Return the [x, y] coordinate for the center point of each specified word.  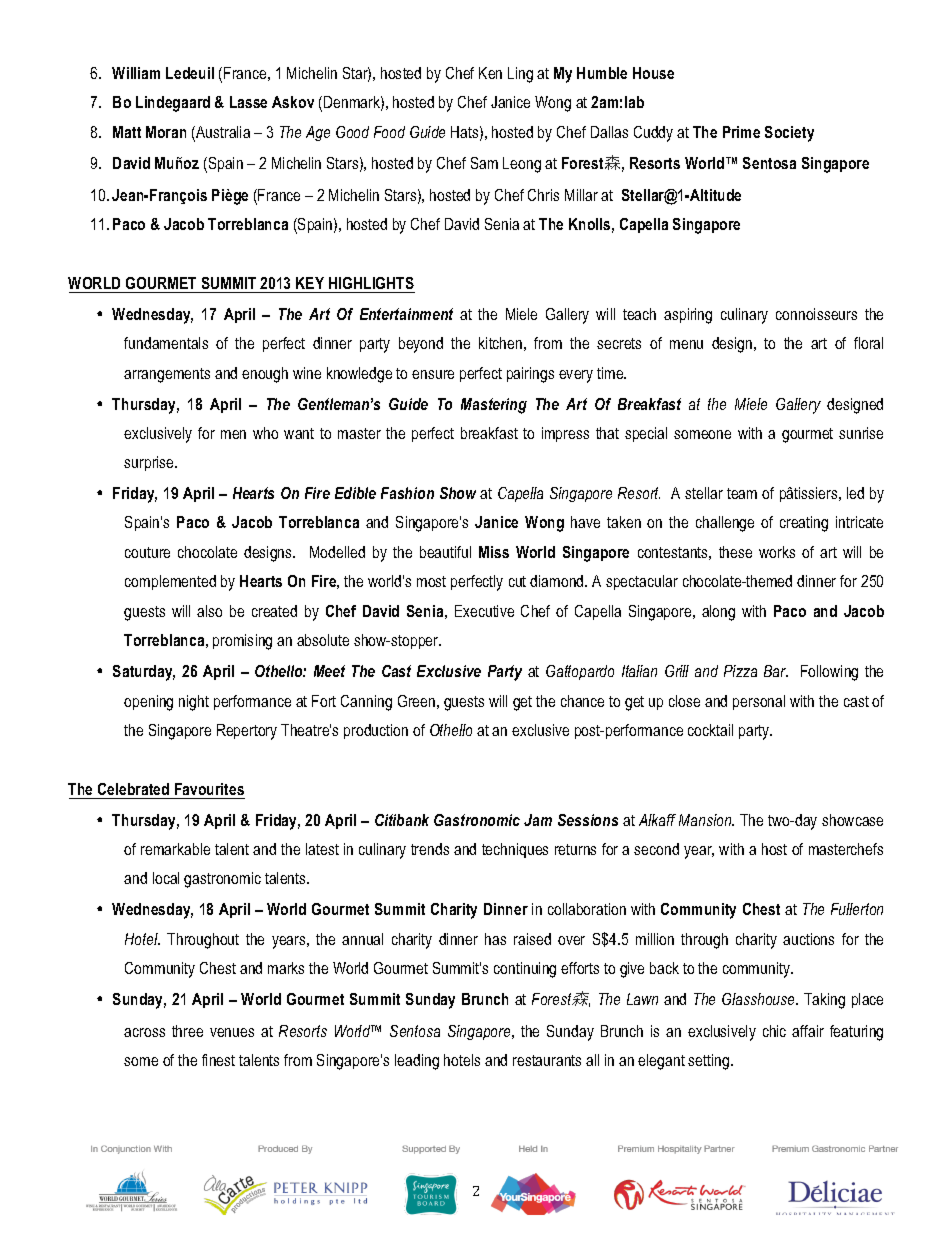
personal [759, 702]
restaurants [547, 1060]
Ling [520, 75]
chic [774, 1031]
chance [582, 701]
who [265, 433]
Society [789, 134]
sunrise [861, 433]
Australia [222, 133]
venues [232, 1032]
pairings [530, 375]
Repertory [247, 732]
